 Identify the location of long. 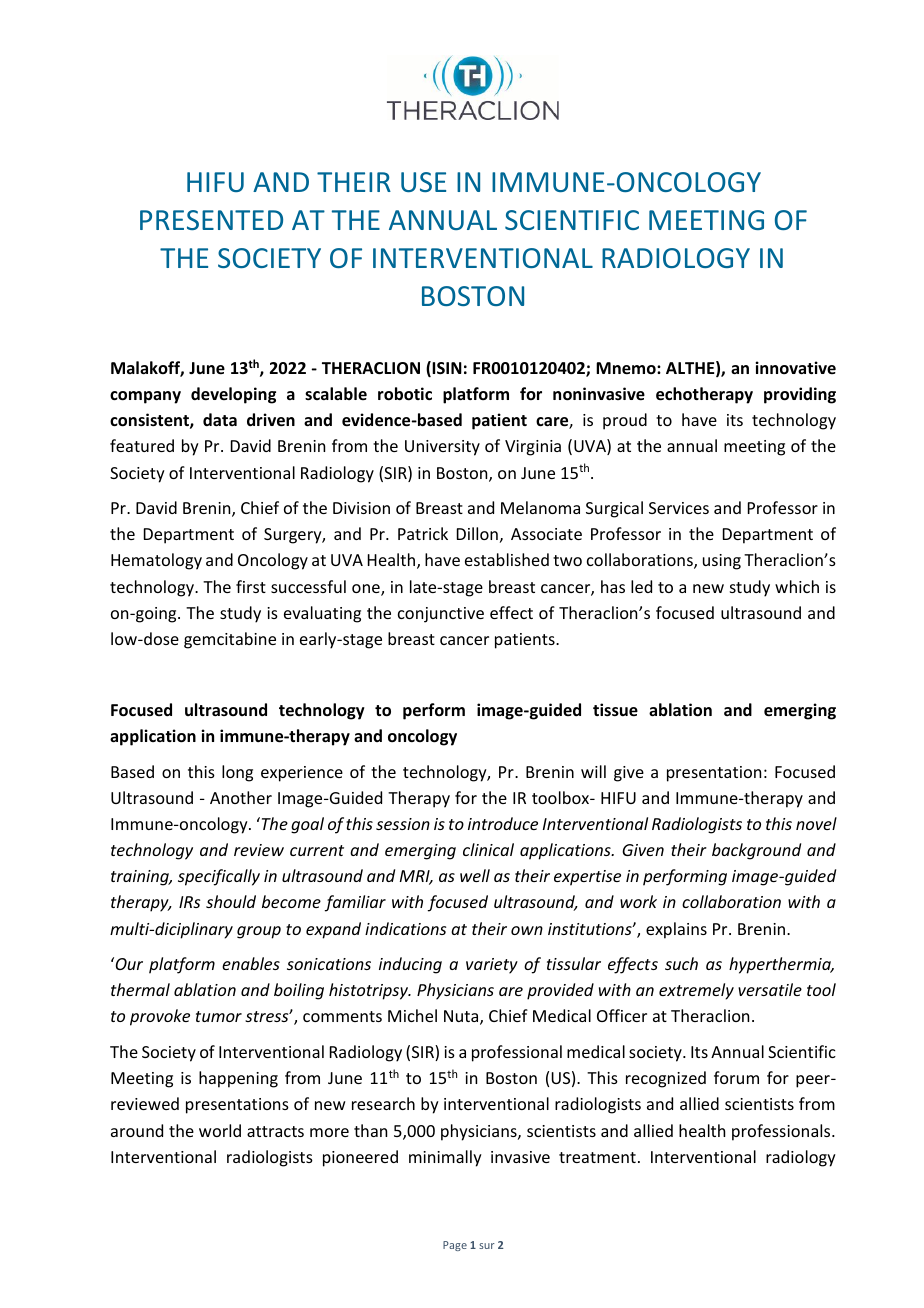
(237, 773).
